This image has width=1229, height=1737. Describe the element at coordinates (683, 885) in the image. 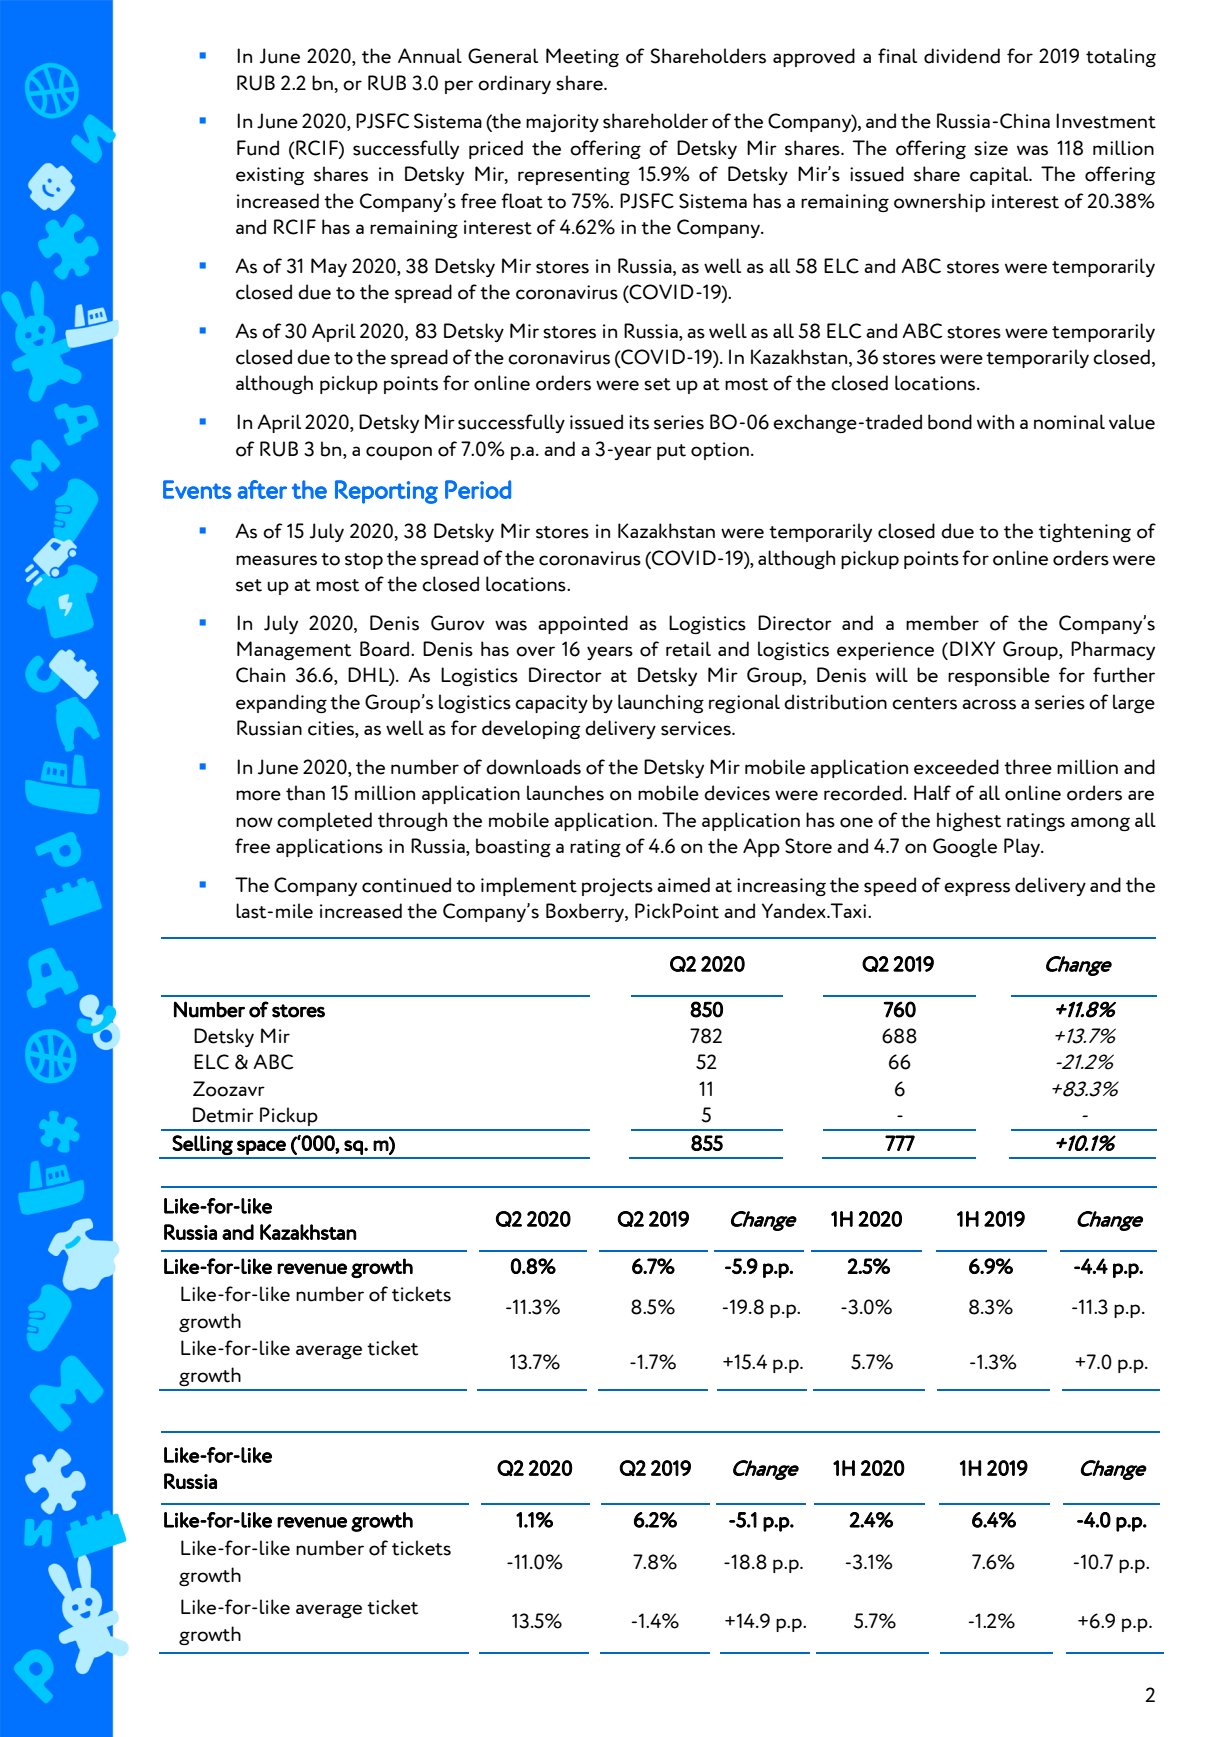

I see `aimed` at that location.
